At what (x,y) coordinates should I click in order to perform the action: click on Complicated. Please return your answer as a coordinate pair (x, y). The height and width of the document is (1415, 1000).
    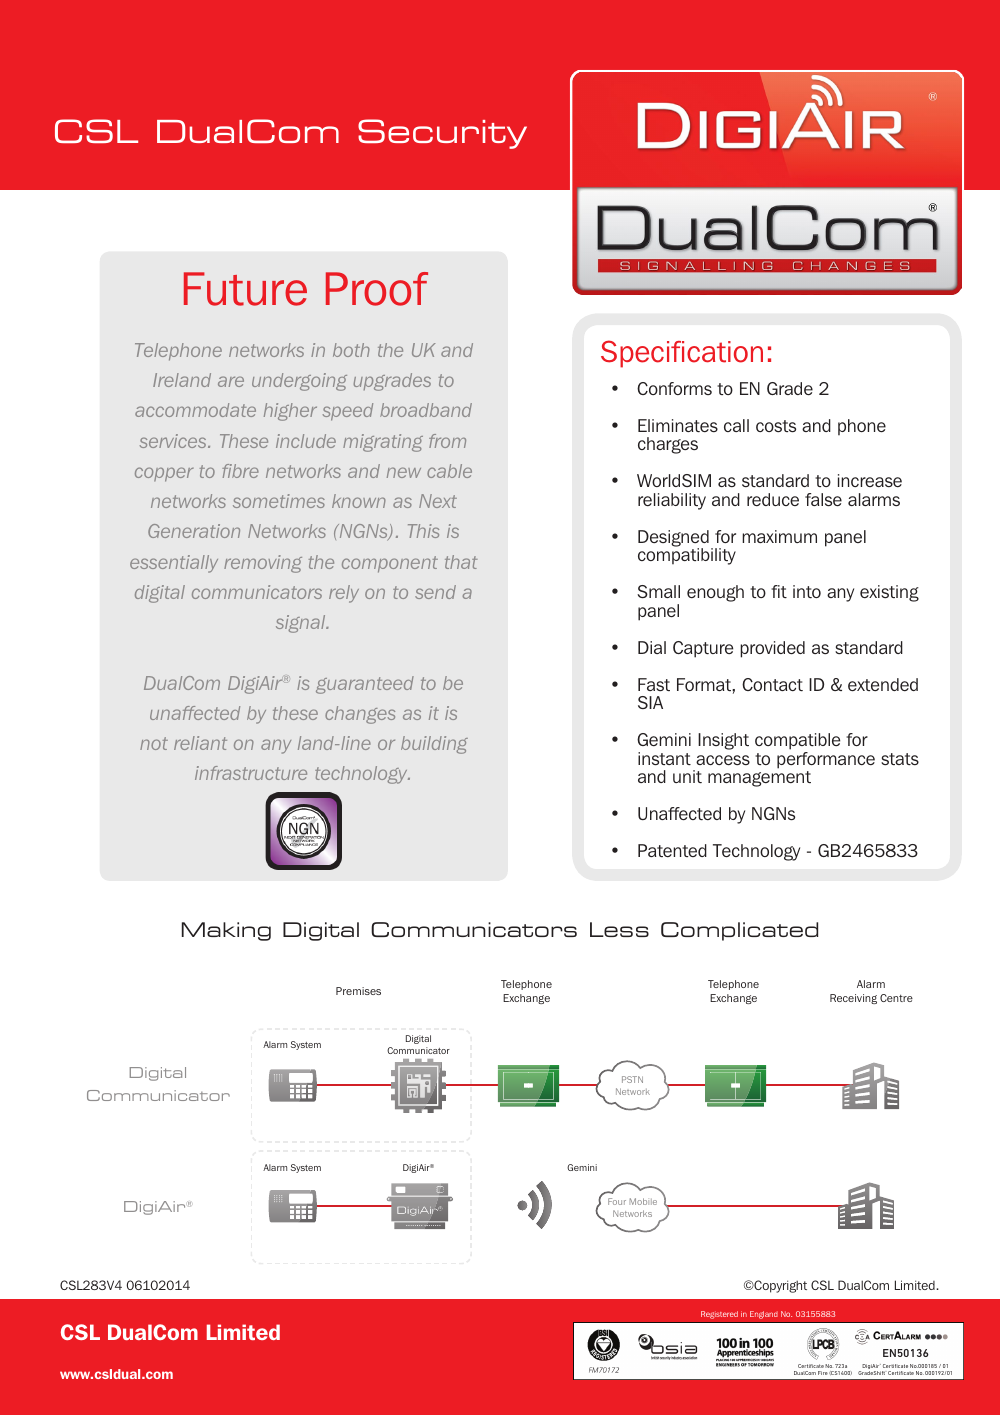
    Looking at the image, I should click on (739, 931).
